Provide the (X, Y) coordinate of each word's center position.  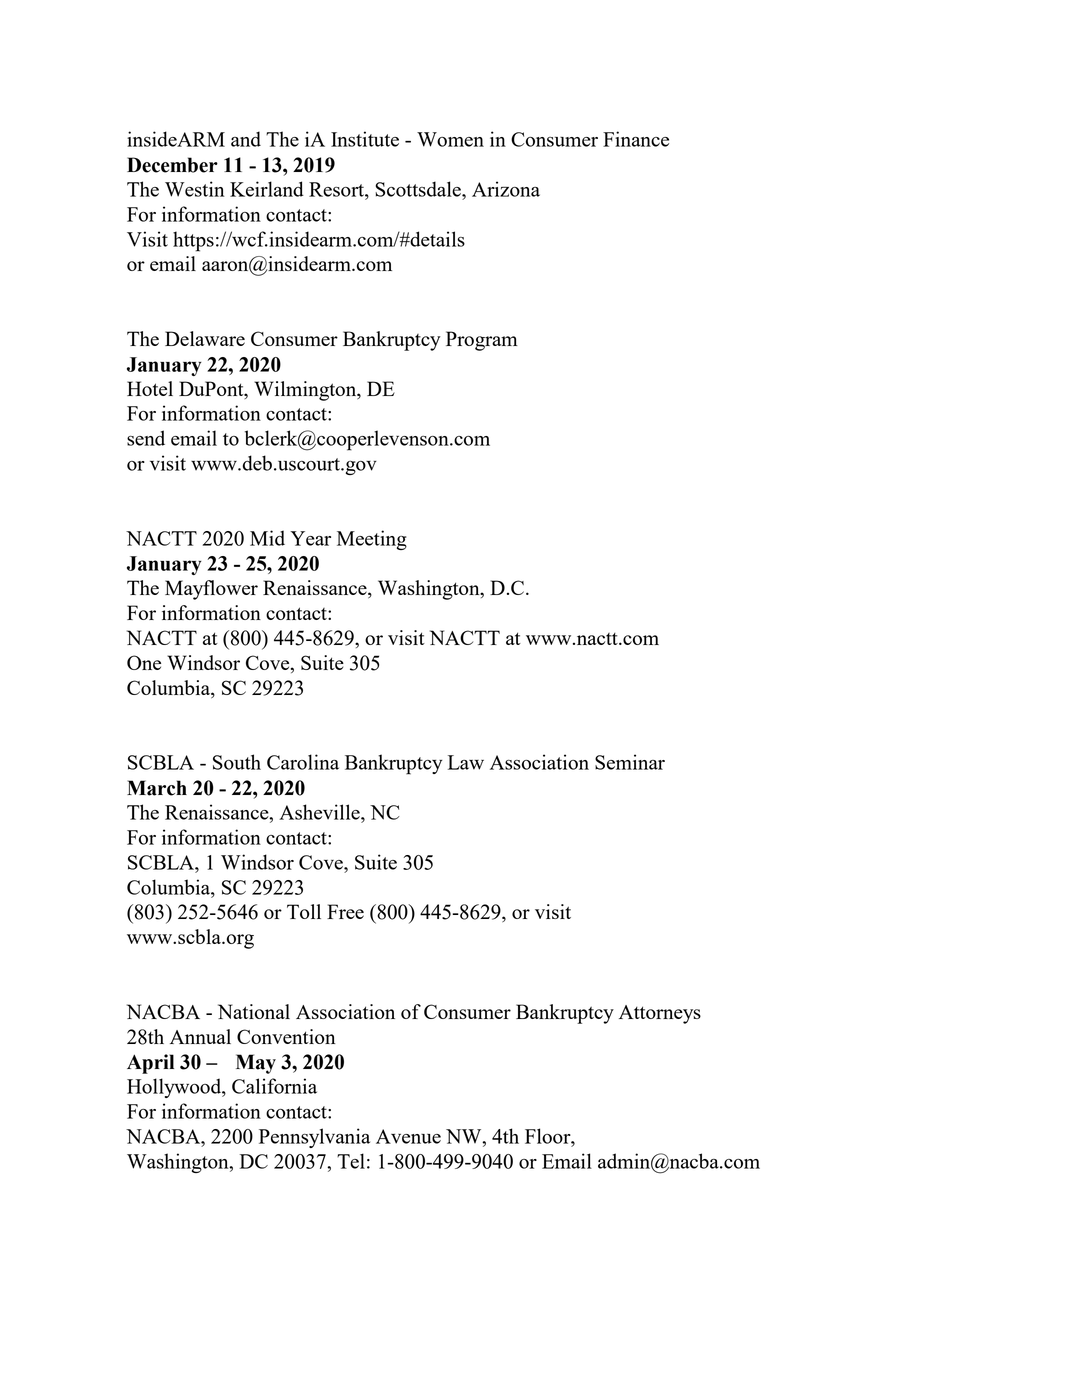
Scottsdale (419, 189)
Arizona (506, 189)
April (150, 1064)
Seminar (630, 762)
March (157, 788)
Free (345, 911)
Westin (194, 189)
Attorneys (660, 1014)
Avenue (408, 1136)
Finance (636, 139)
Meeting (372, 540)
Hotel (150, 388)
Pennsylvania (314, 1138)
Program (482, 341)
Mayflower (211, 590)
